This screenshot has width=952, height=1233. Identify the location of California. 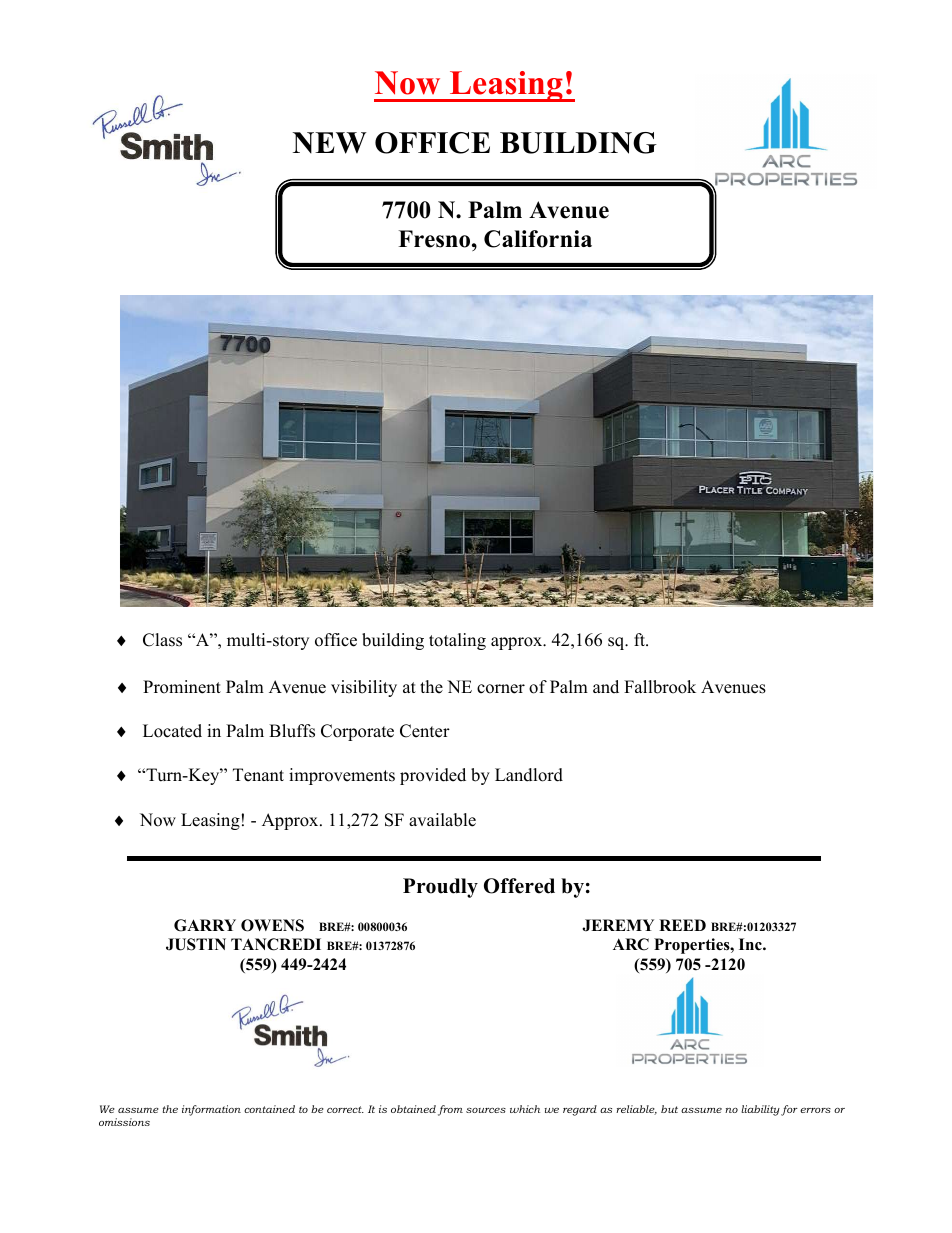
(538, 239).
